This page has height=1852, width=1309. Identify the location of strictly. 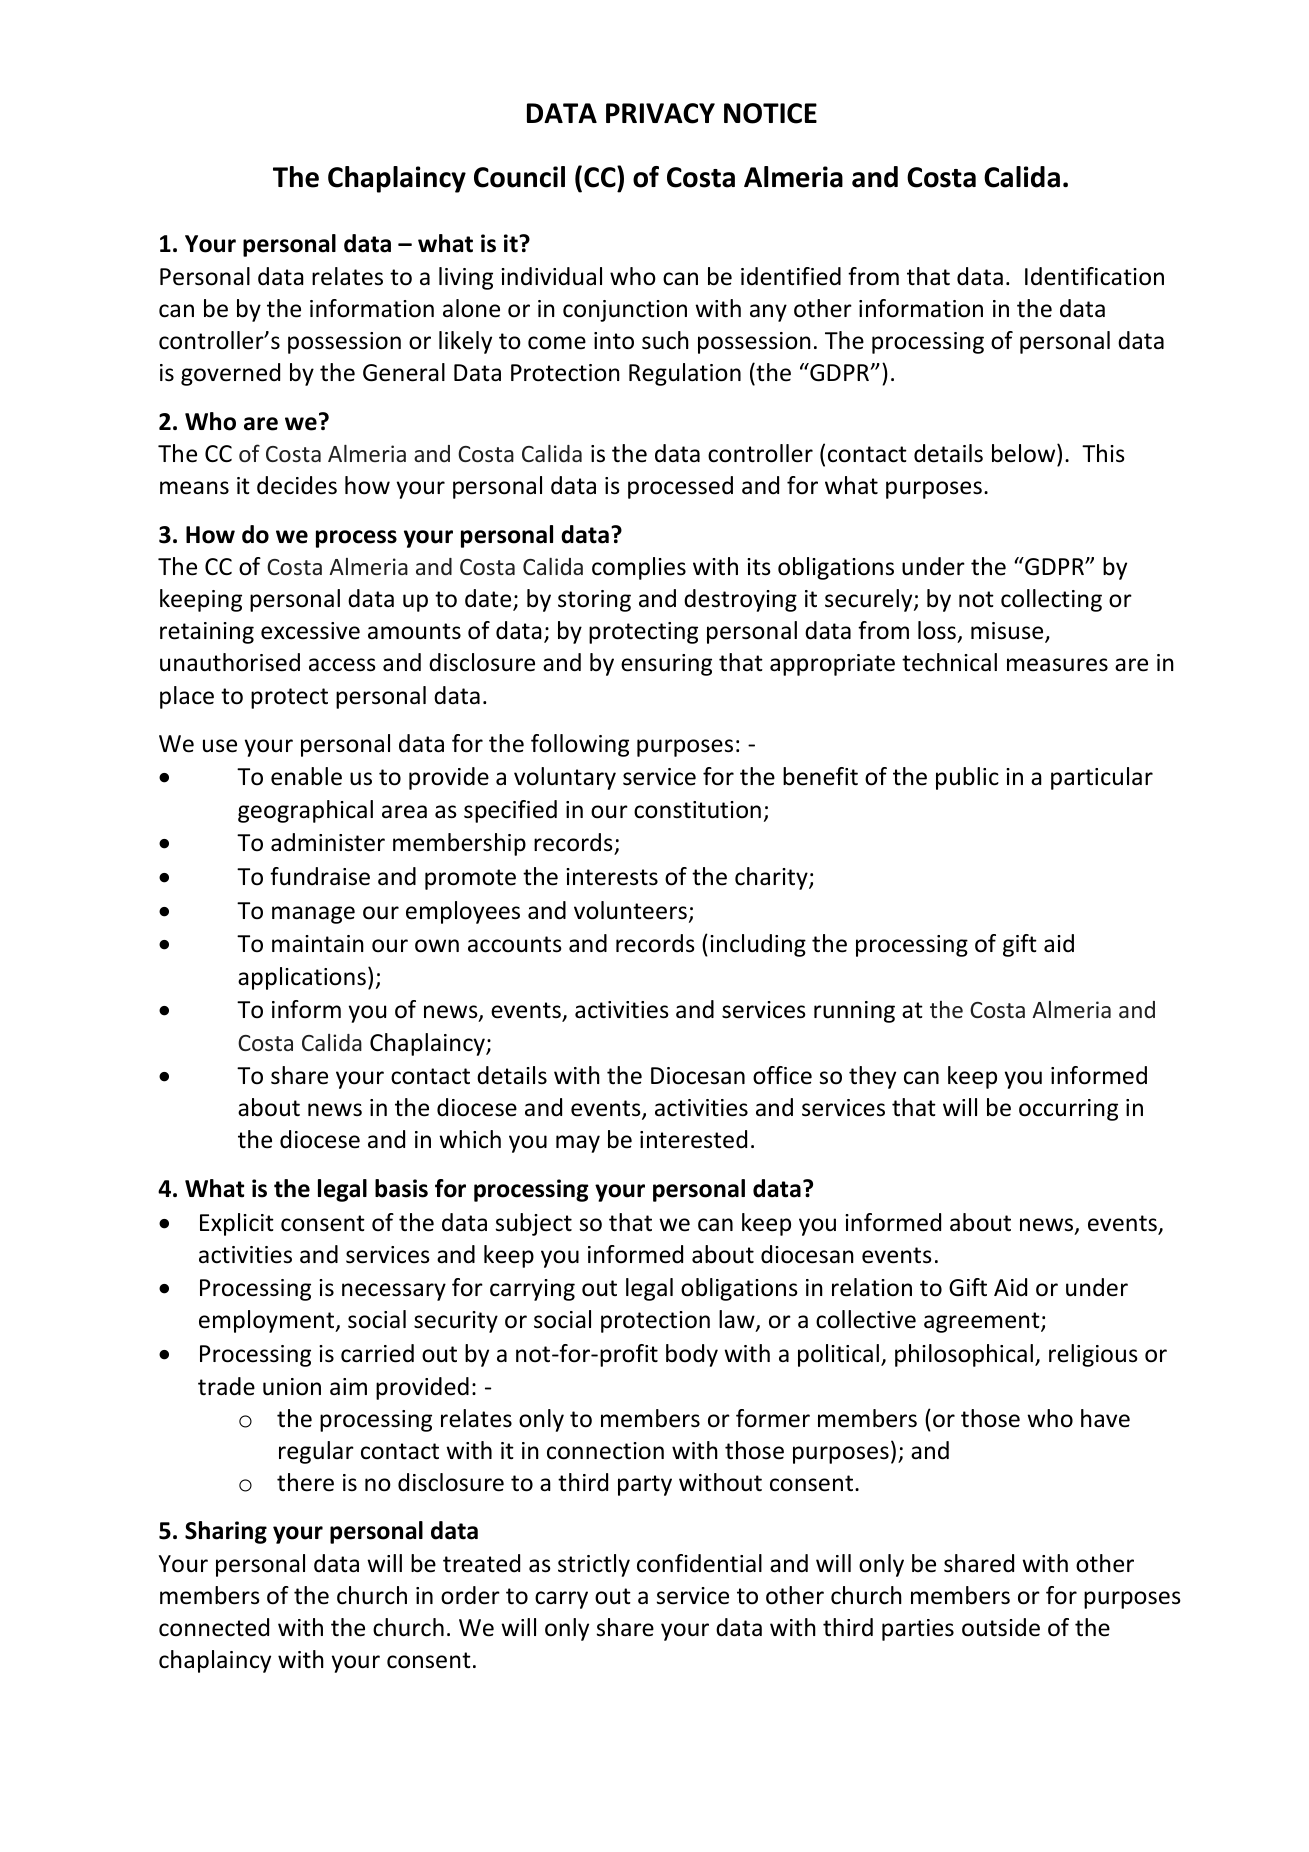
(594, 1565).
